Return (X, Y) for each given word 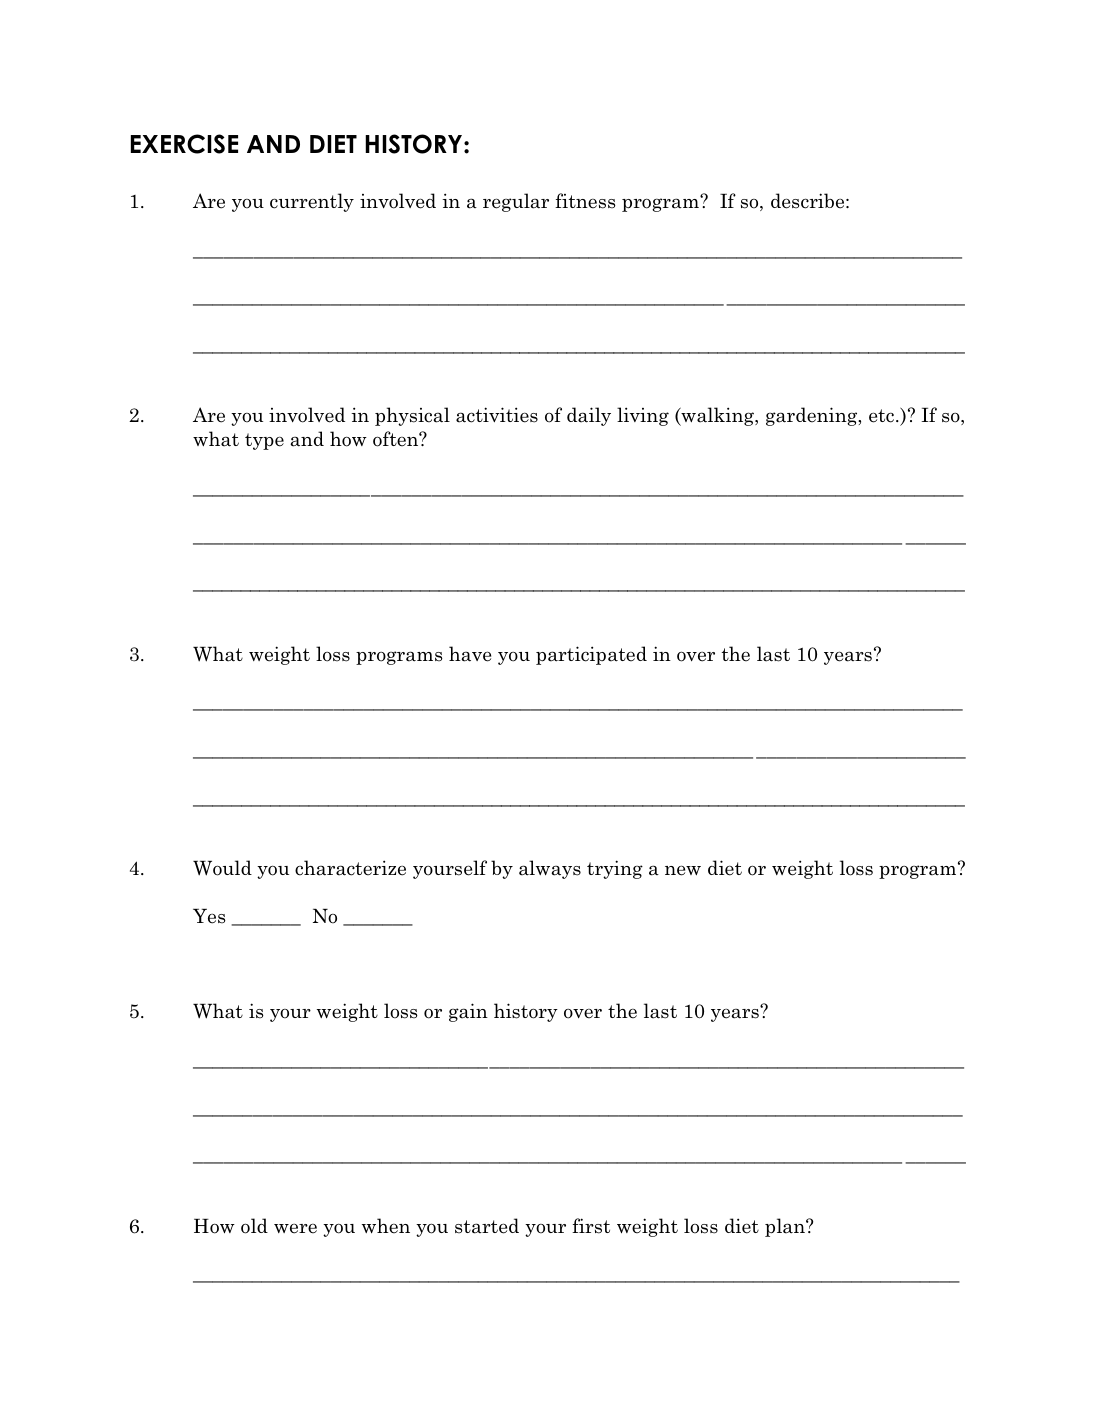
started (487, 1226)
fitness (585, 201)
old (254, 1226)
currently (312, 202)
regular (516, 202)
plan (786, 1227)
